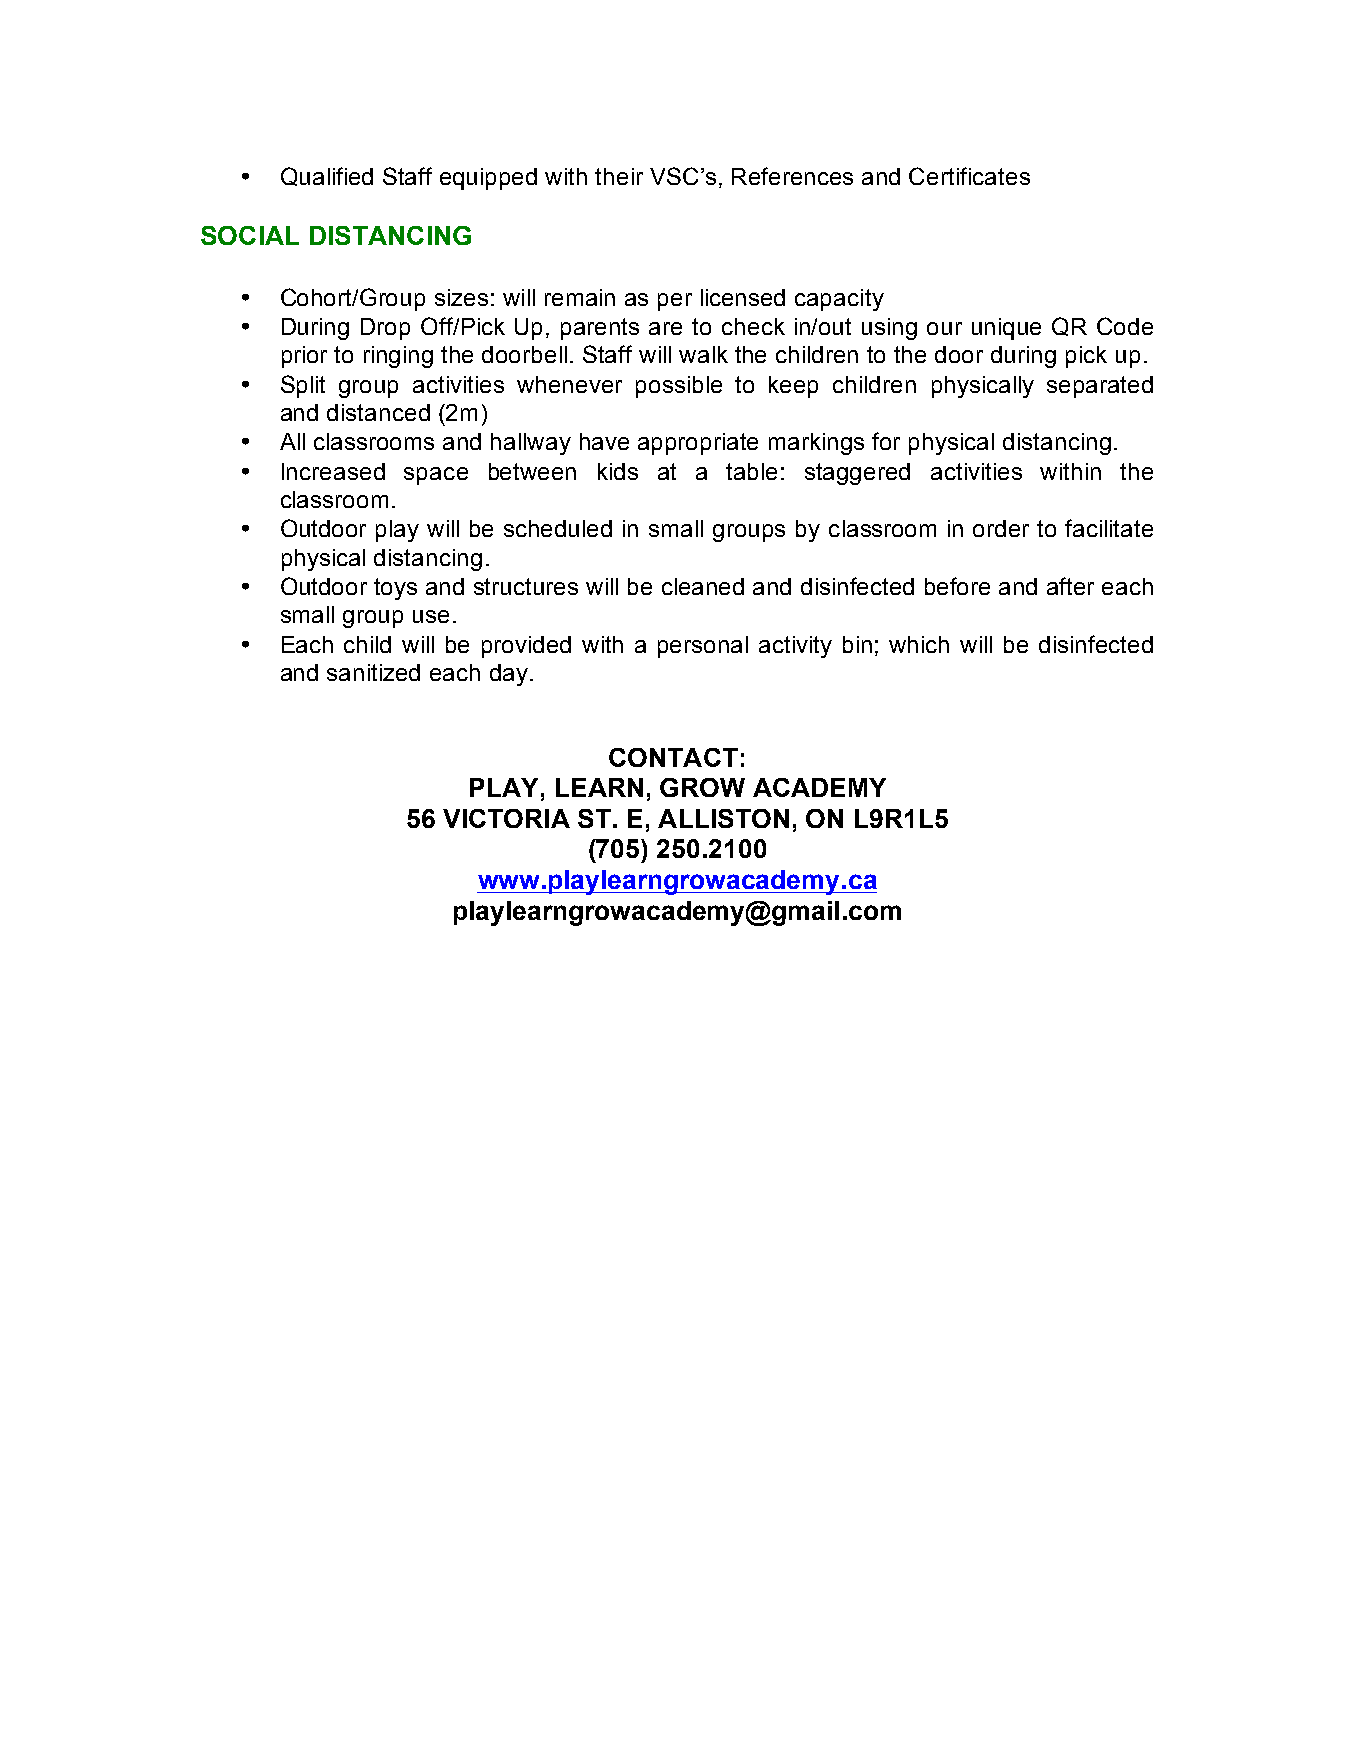 This screenshot has width=1353, height=1751. Describe the element at coordinates (333, 471) in the screenshot. I see `Increased` at that location.
